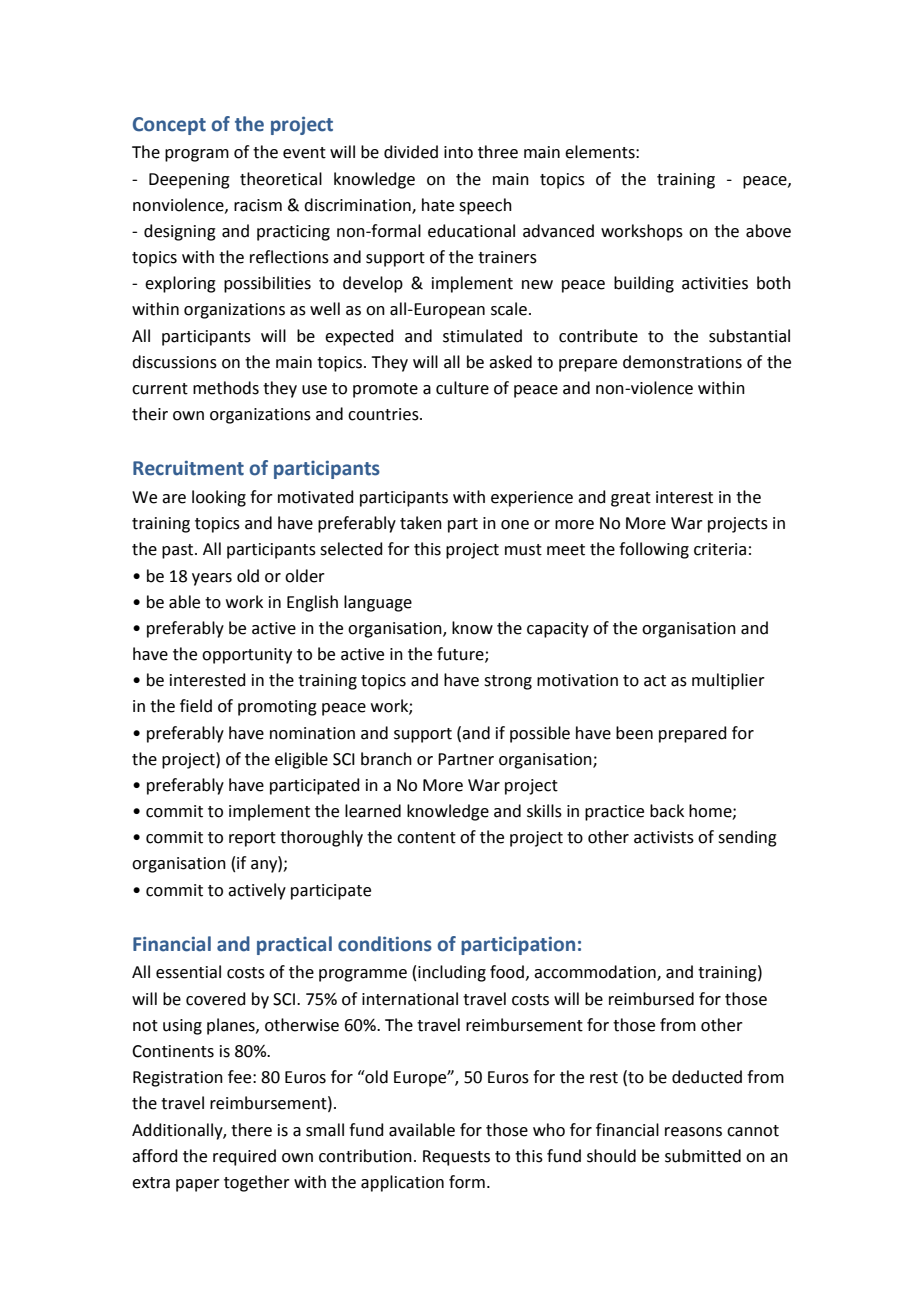 The width and height of the screenshot is (924, 1308). What do you see at coordinates (703, 1156) in the screenshot?
I see `submitted` at bounding box center [703, 1156].
